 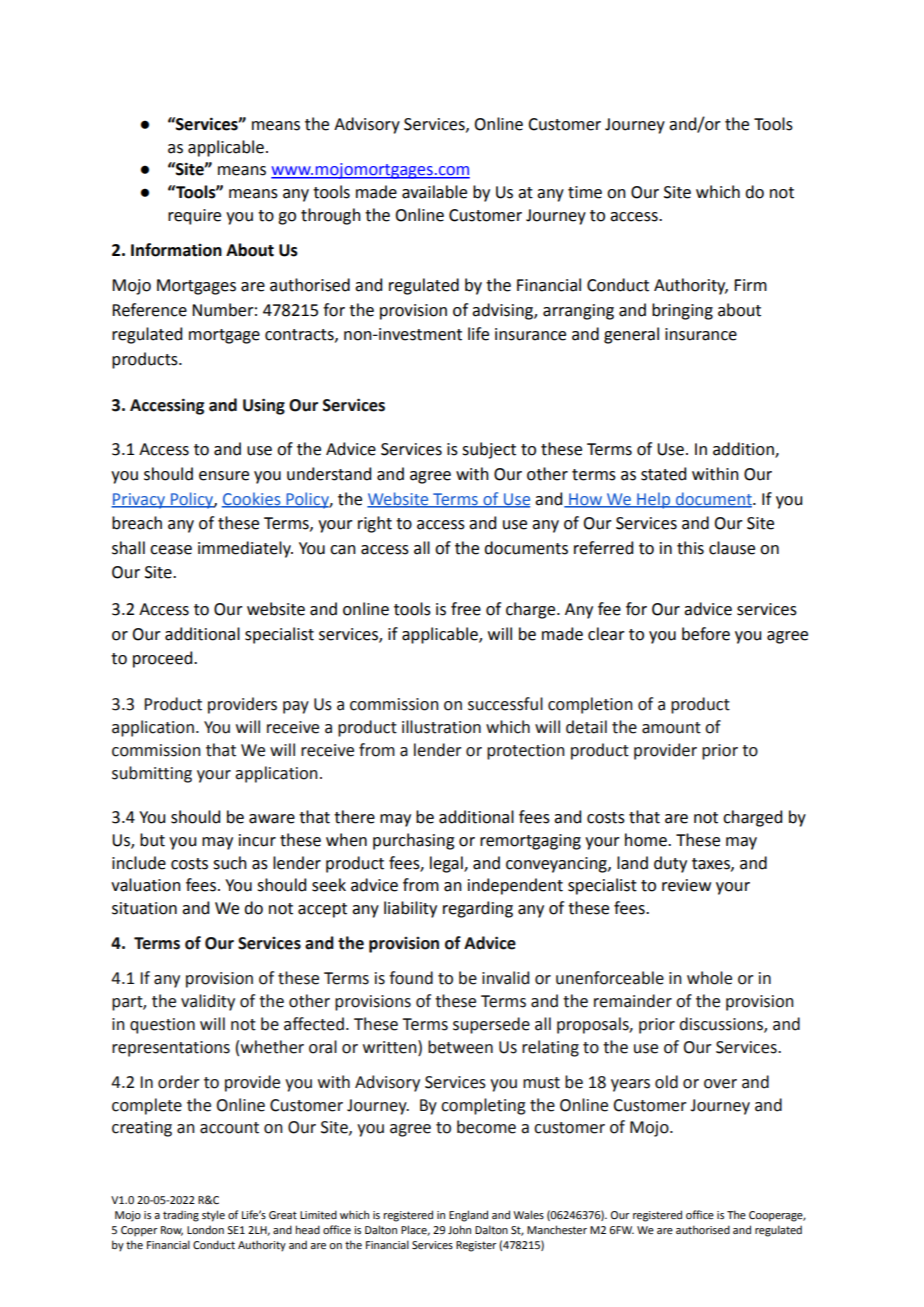 What do you see at coordinates (434, 192) in the page?
I see `available` at bounding box center [434, 192].
